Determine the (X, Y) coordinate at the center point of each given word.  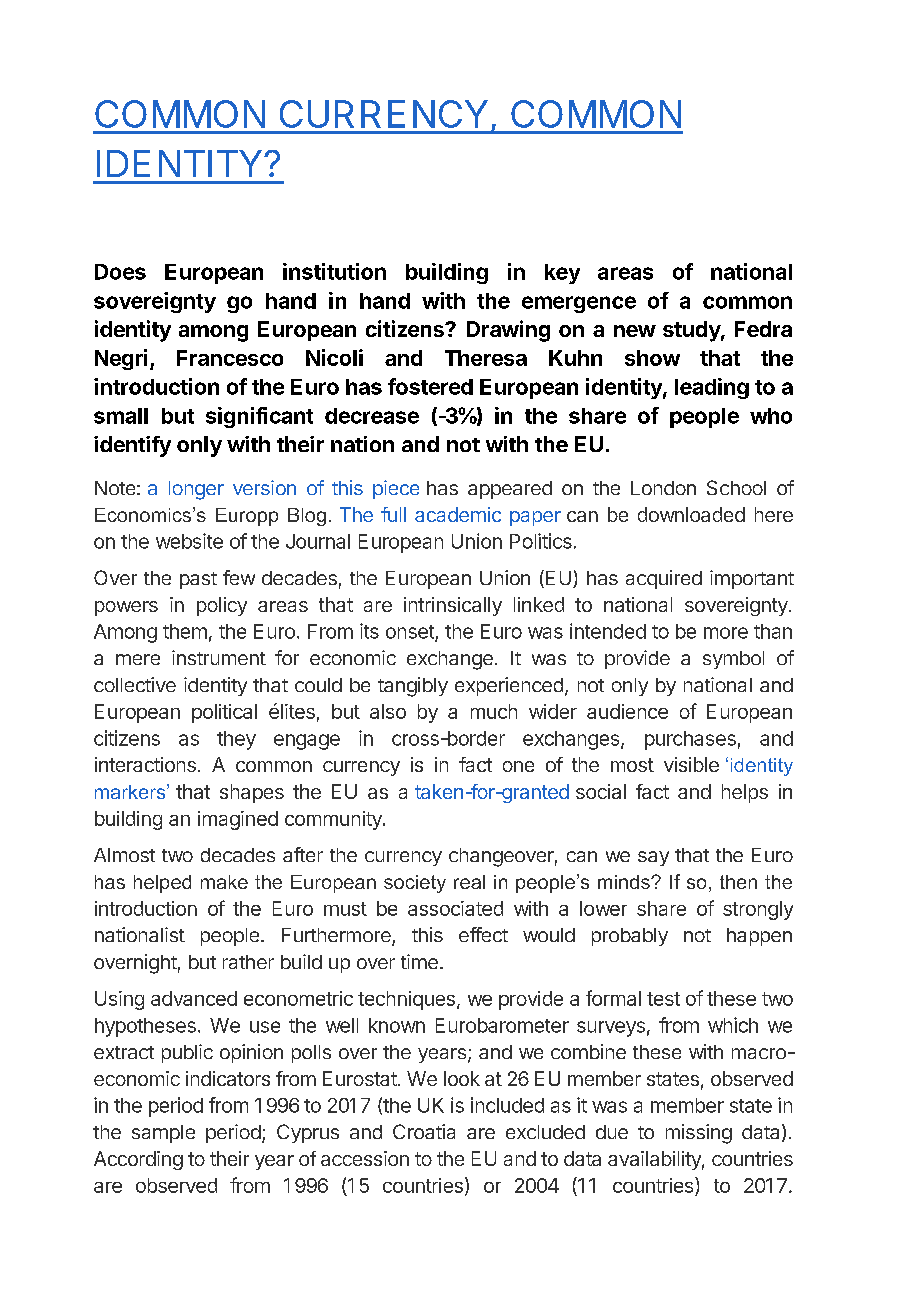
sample (163, 1134)
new (635, 331)
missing (699, 1134)
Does (120, 272)
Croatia (424, 1131)
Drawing (508, 331)
